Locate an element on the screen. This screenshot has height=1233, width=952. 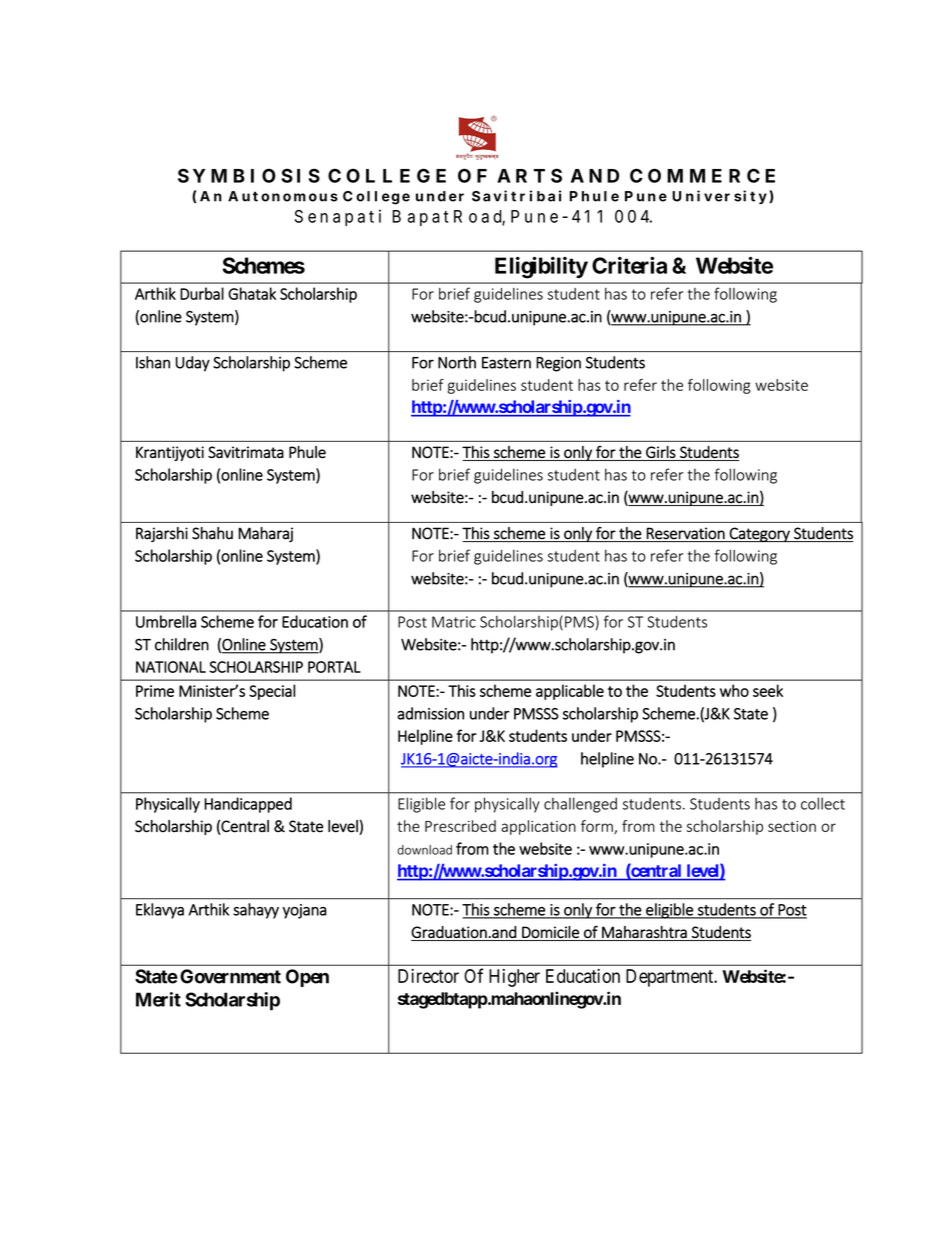
Eligibility is located at coordinates (541, 267).
